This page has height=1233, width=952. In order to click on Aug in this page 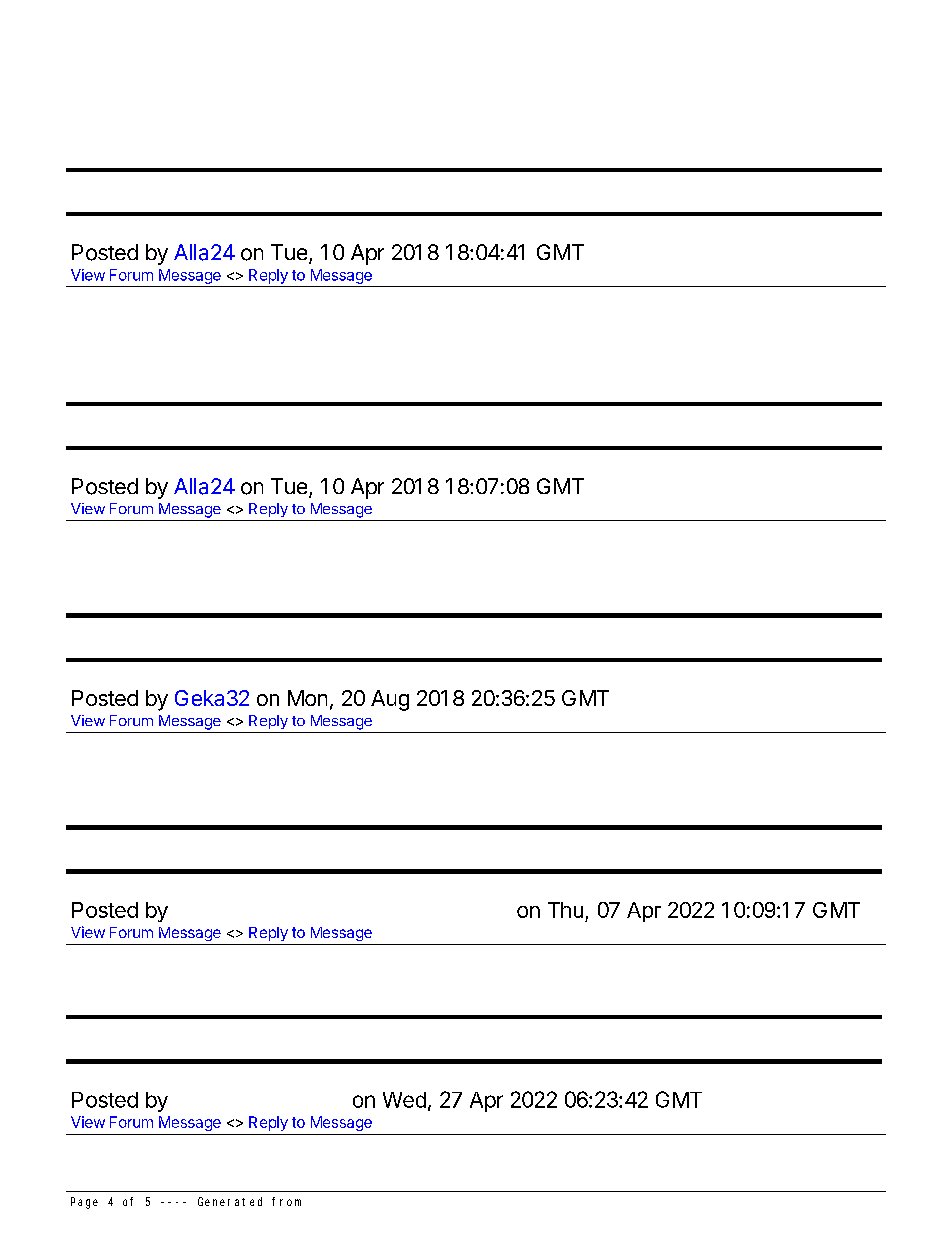, I will do `click(390, 700)`.
